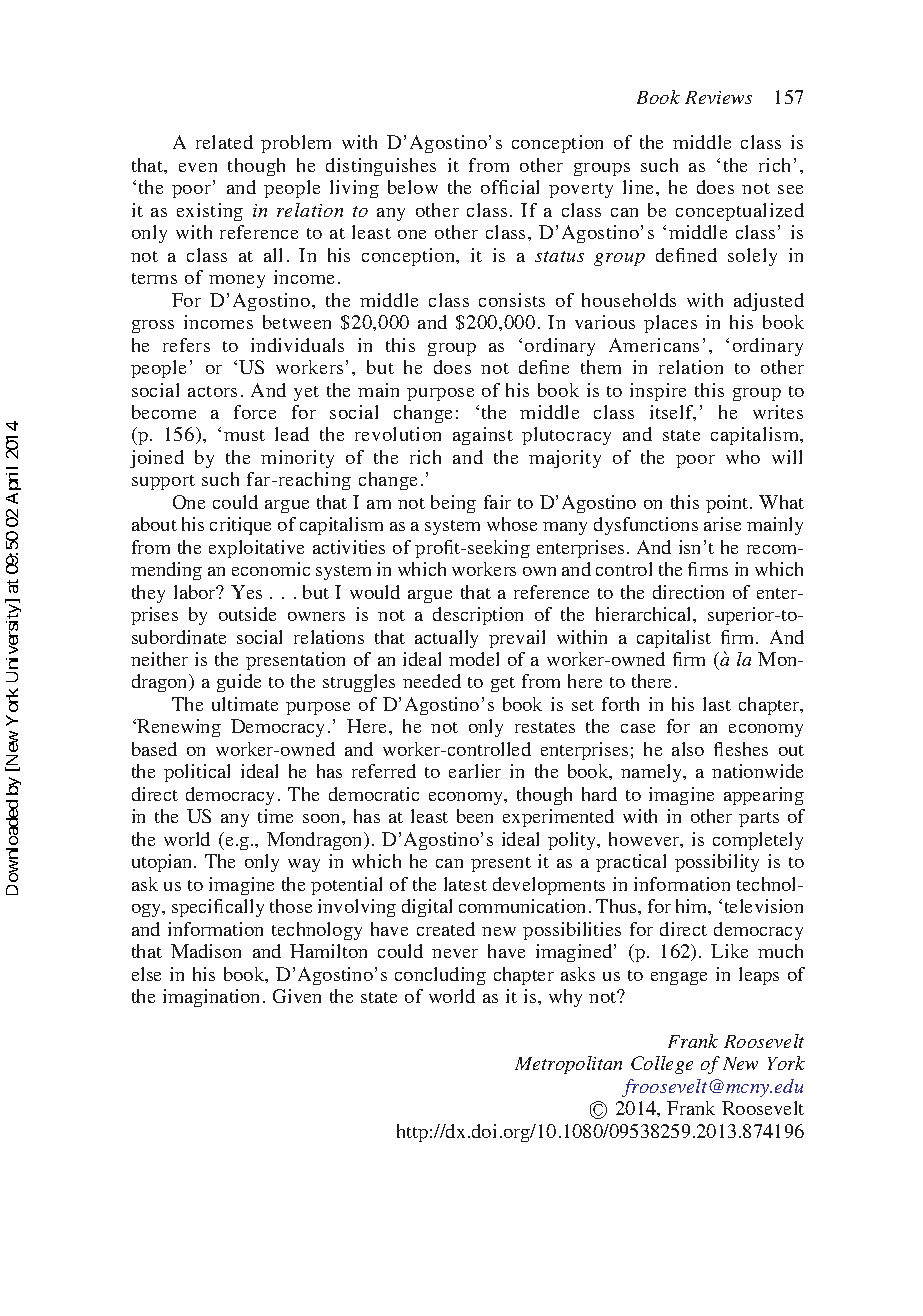  What do you see at coordinates (211, 998) in the screenshot?
I see `imagination` at bounding box center [211, 998].
